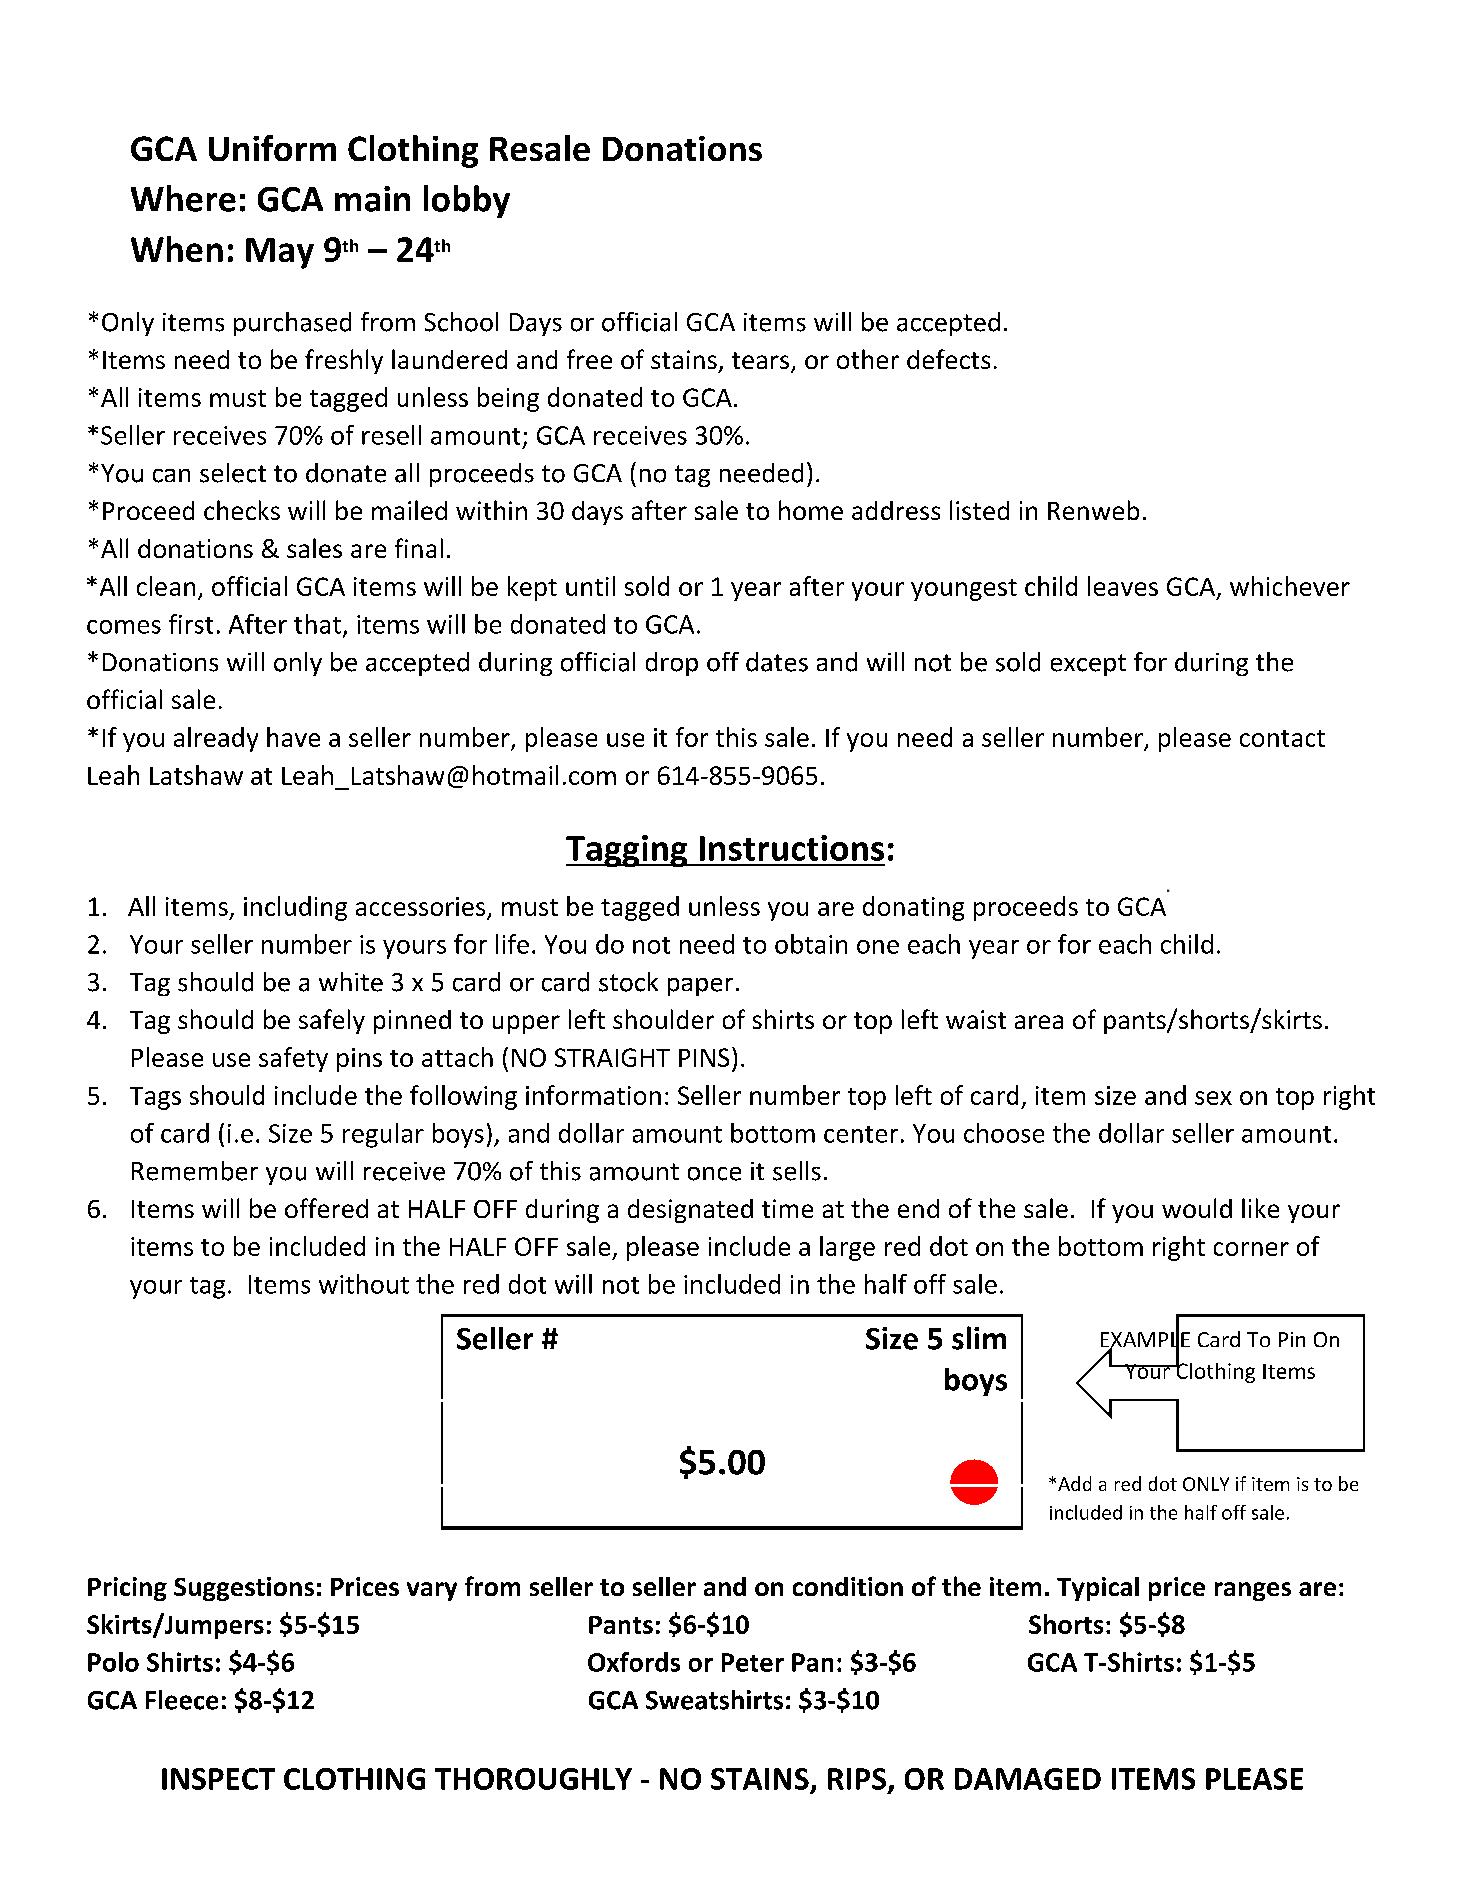  What do you see at coordinates (326, 1208) in the image?
I see `offered` at bounding box center [326, 1208].
